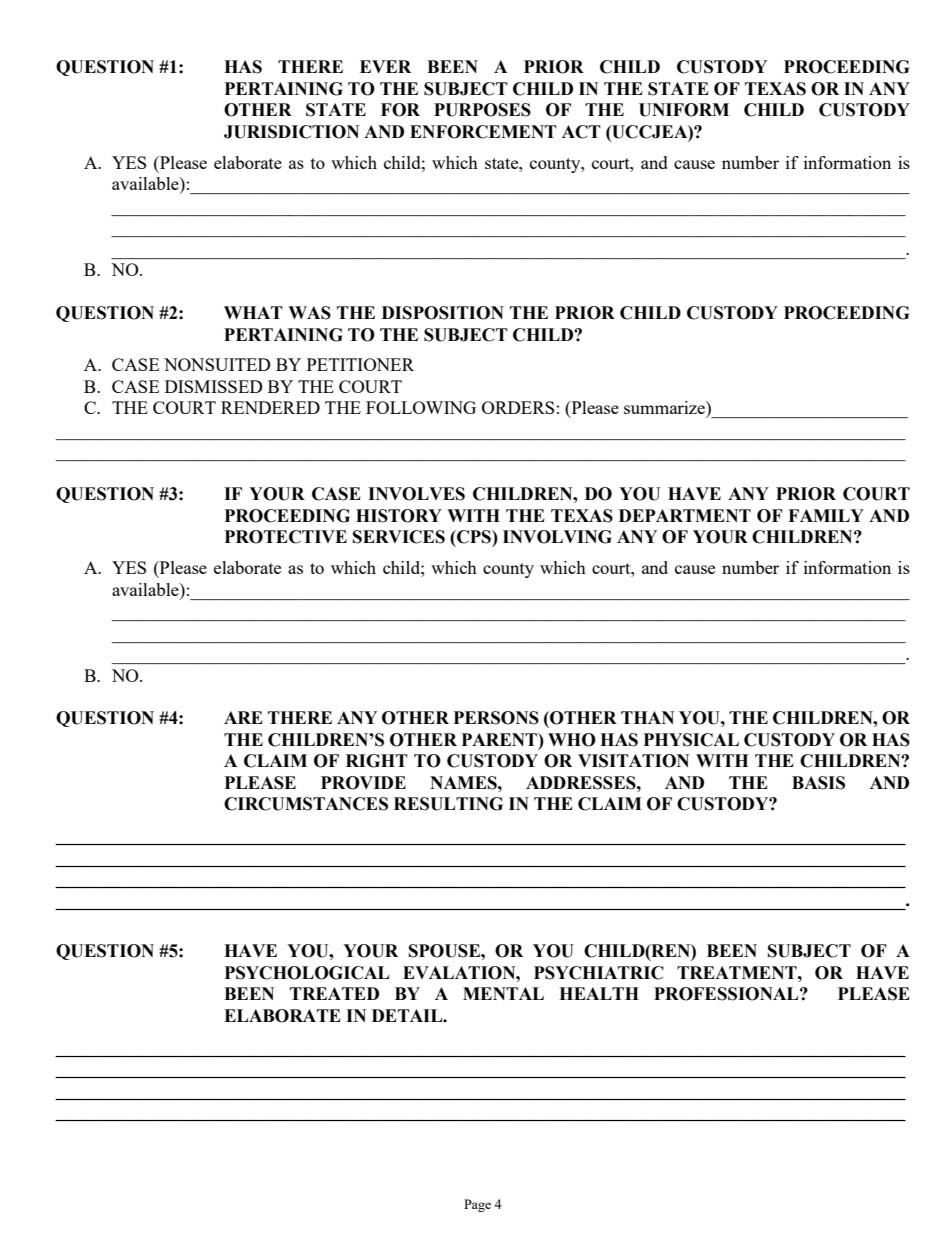 The height and width of the image is (1233, 952). I want to click on PURPOSES, so click(482, 110).
